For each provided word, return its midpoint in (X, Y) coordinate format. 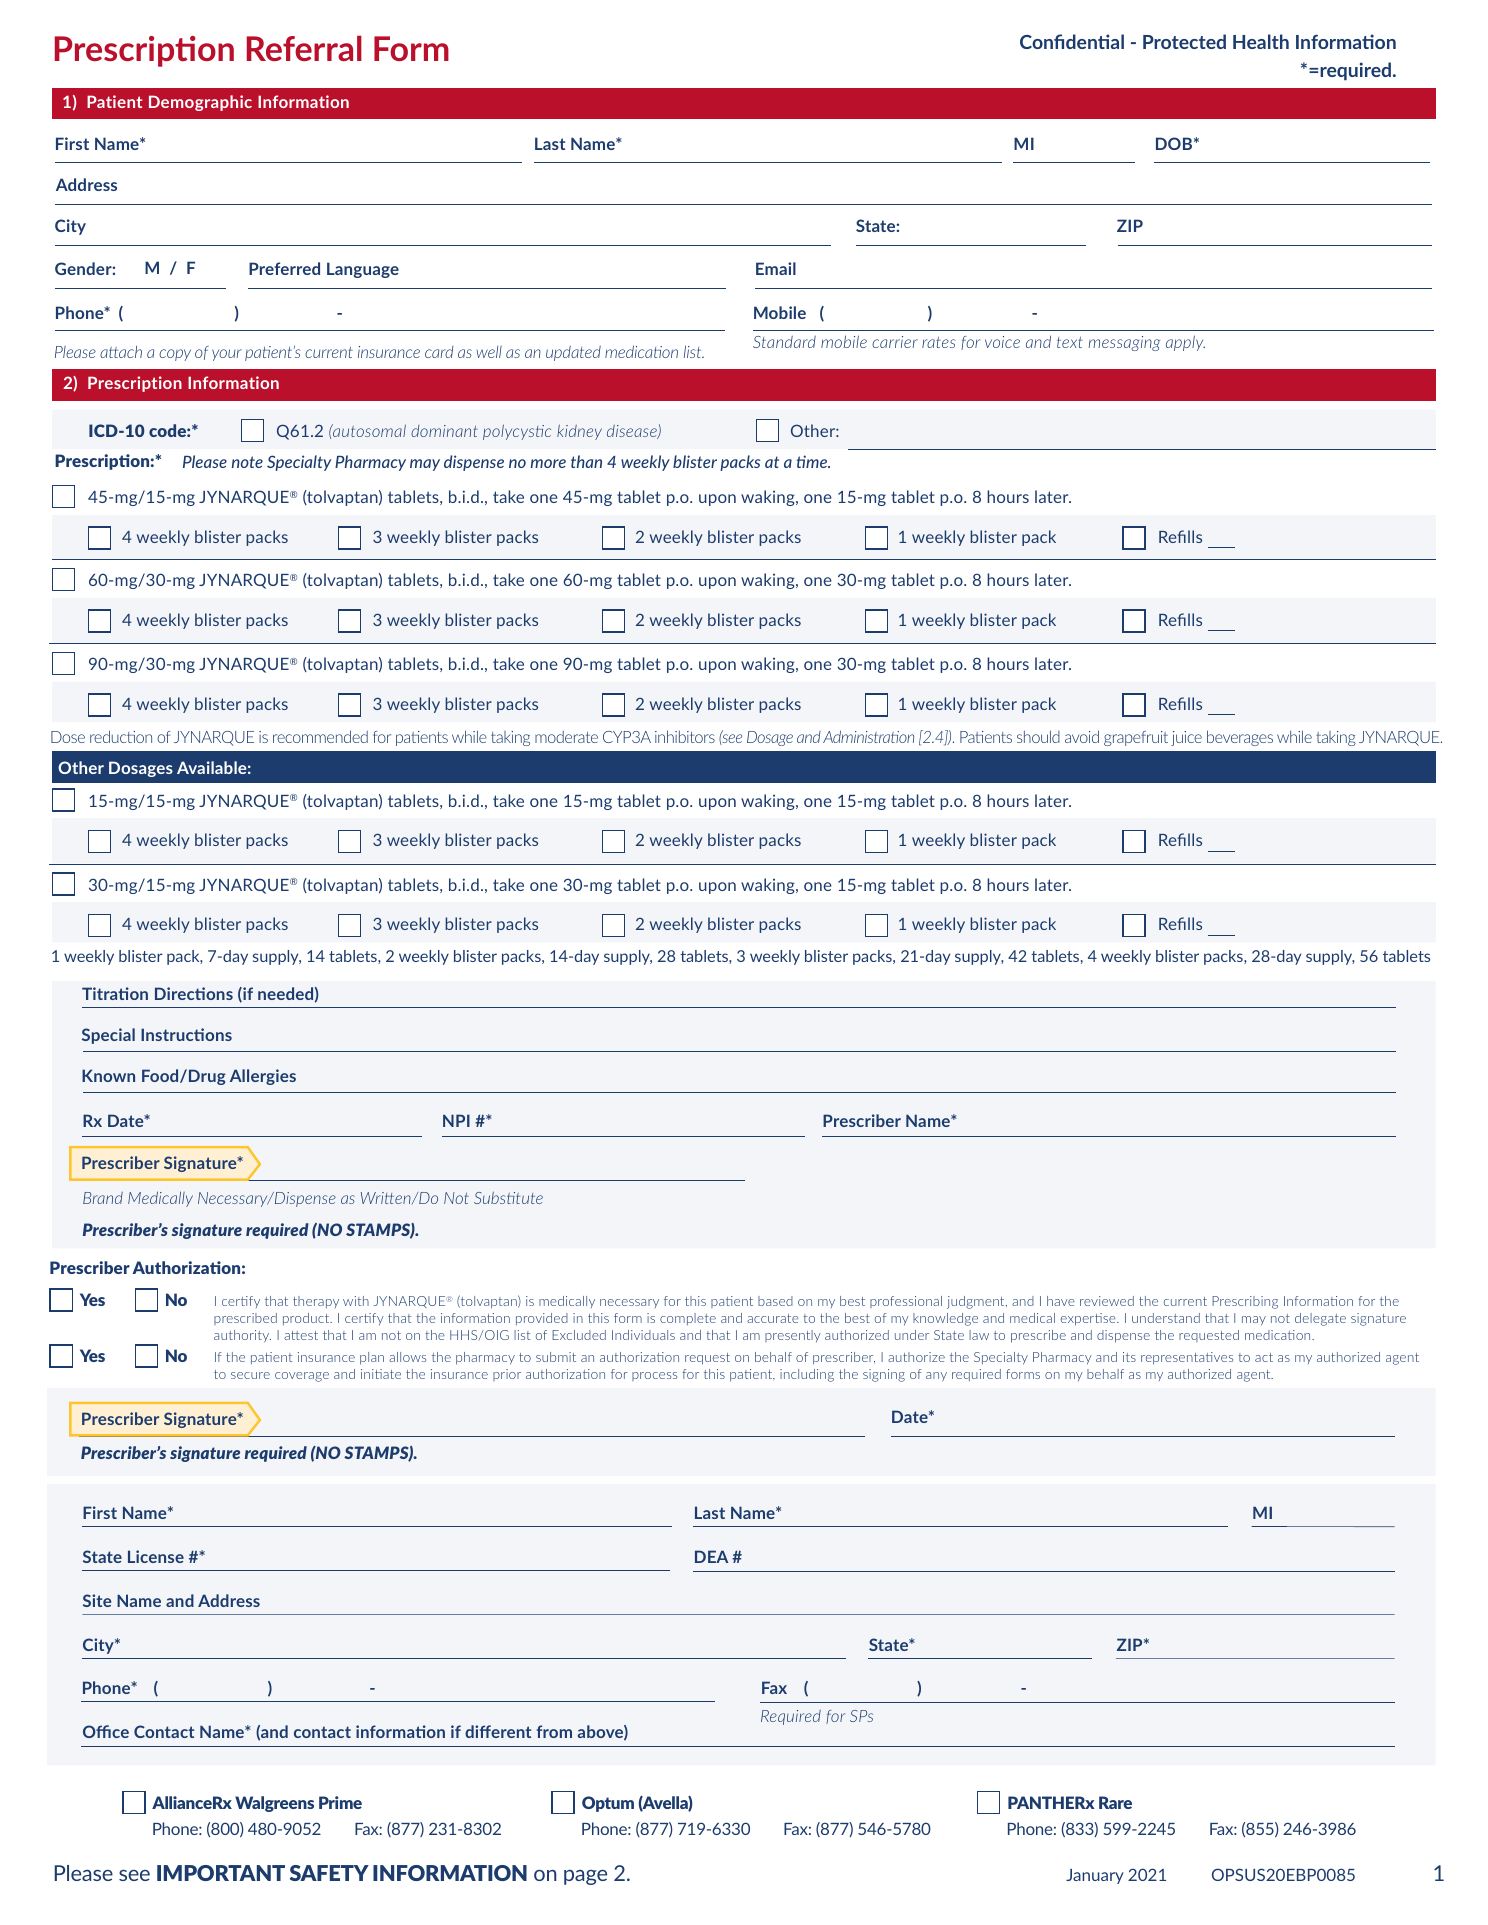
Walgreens (274, 1804)
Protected (1184, 41)
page (585, 1877)
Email (776, 268)
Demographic (200, 103)
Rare (1115, 1802)
